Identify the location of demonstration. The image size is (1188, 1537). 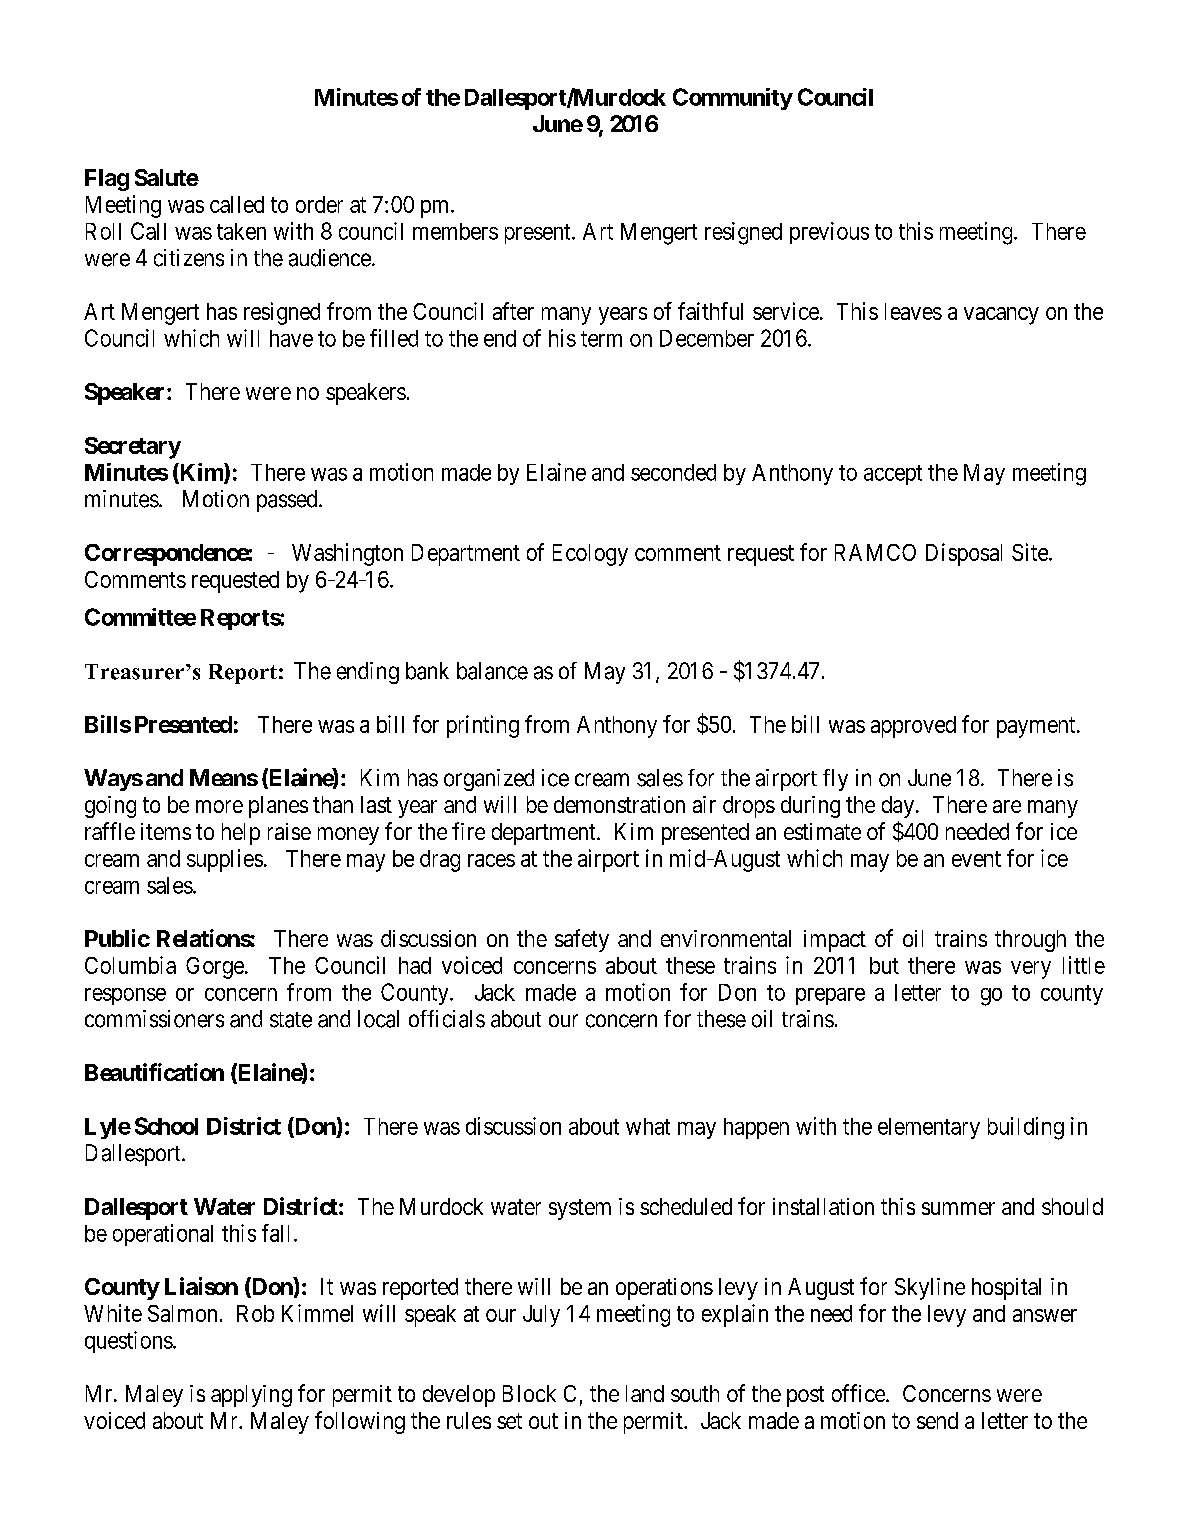
(619, 804).
